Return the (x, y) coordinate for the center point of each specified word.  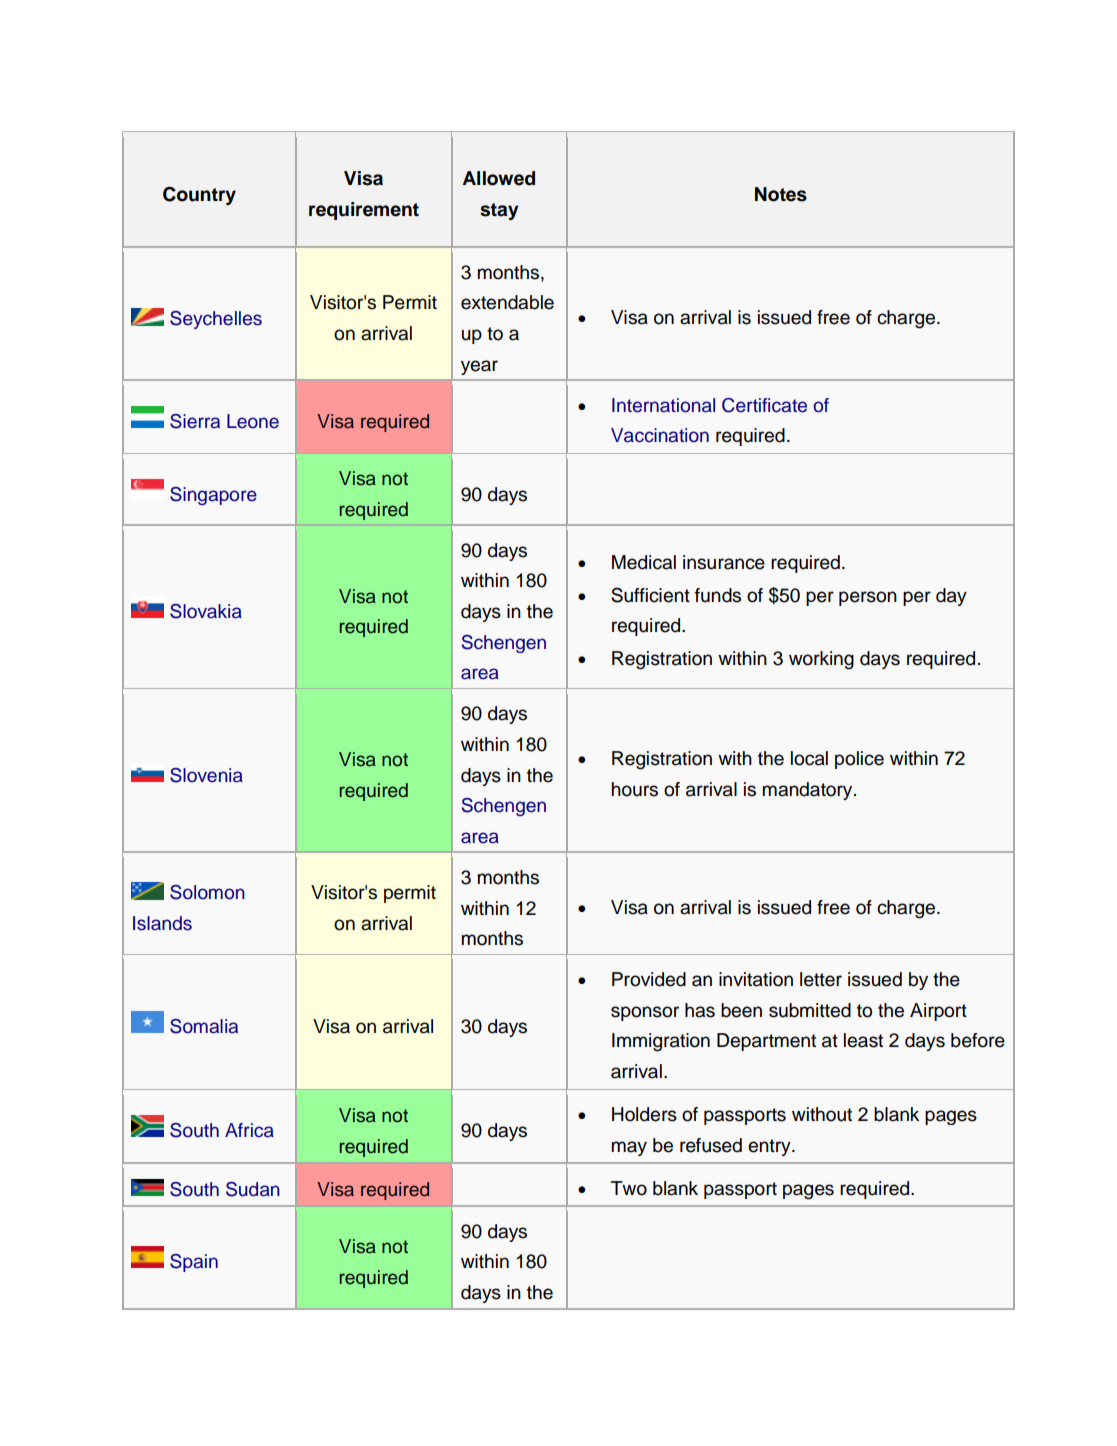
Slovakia (206, 611)
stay (499, 211)
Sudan (253, 1189)
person (868, 598)
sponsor (645, 1013)
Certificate (764, 405)
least (863, 1040)
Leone (253, 421)
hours (634, 789)
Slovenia (206, 775)
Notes (781, 194)
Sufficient (650, 595)
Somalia (204, 1026)
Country (199, 196)
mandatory (808, 791)
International (663, 405)
